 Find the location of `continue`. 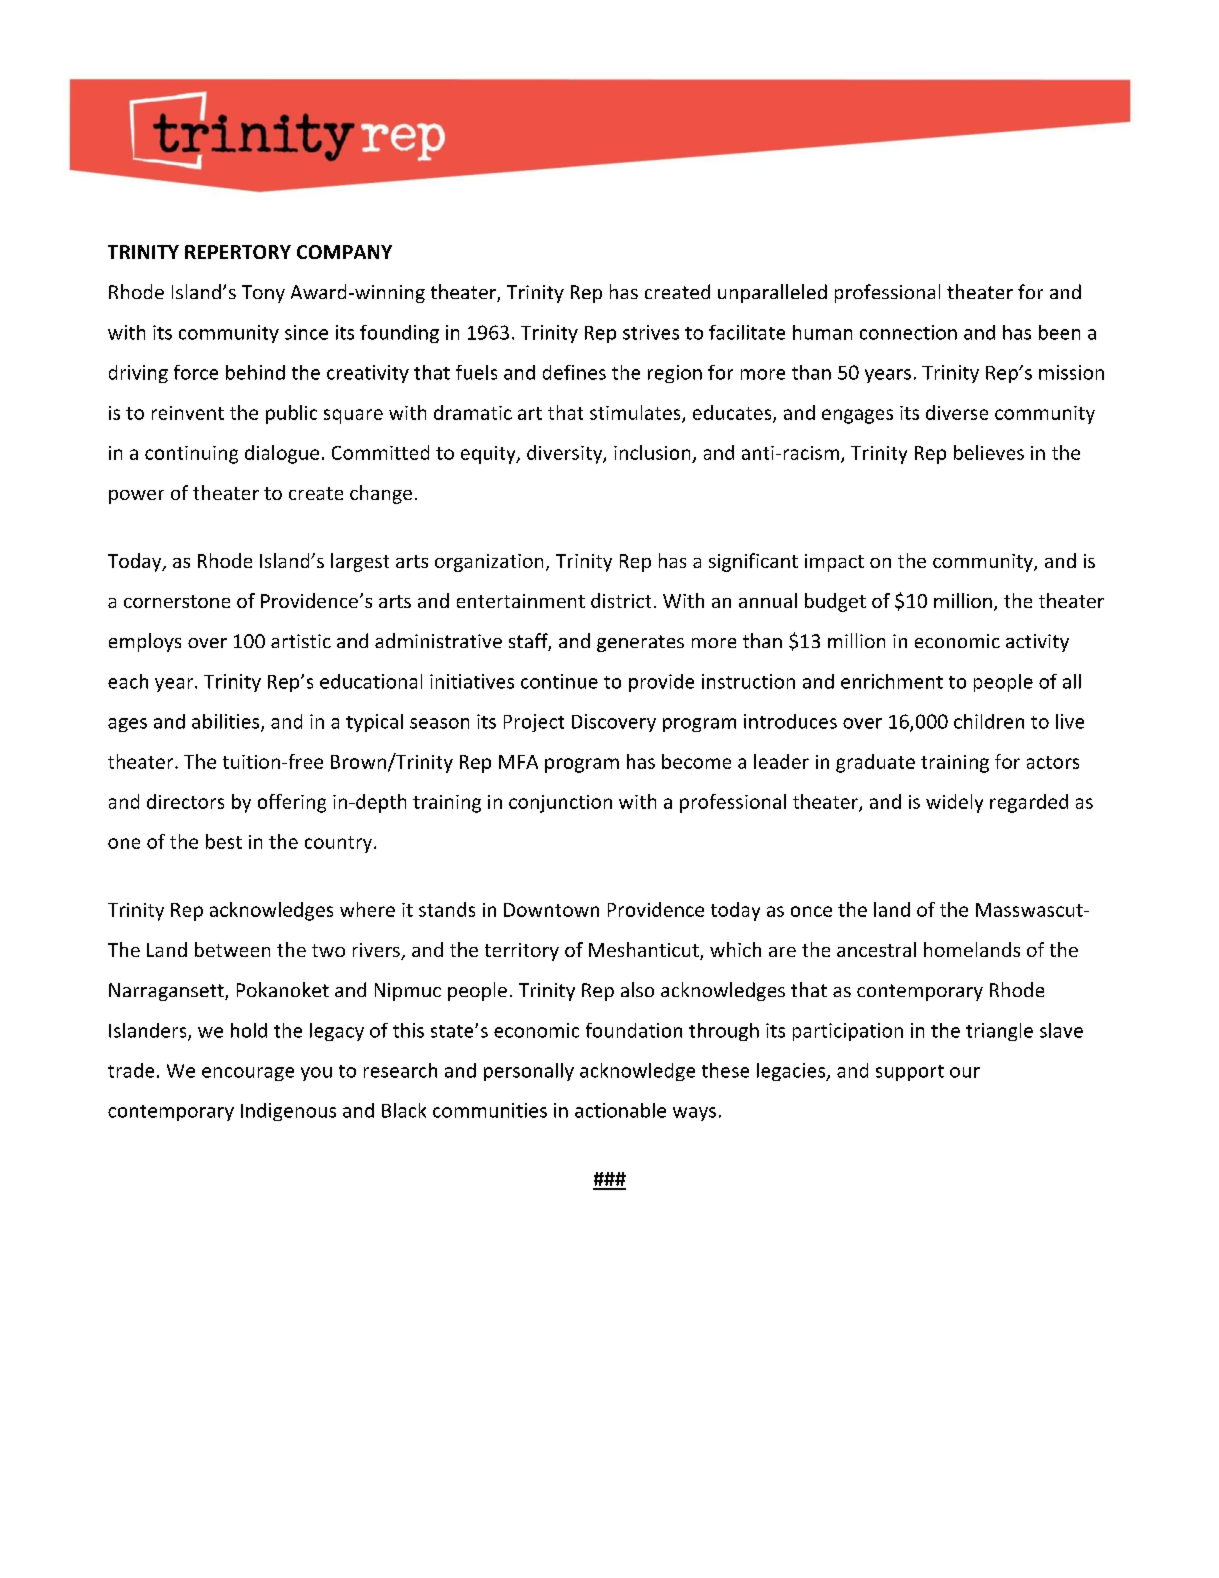

continue is located at coordinates (559, 681).
